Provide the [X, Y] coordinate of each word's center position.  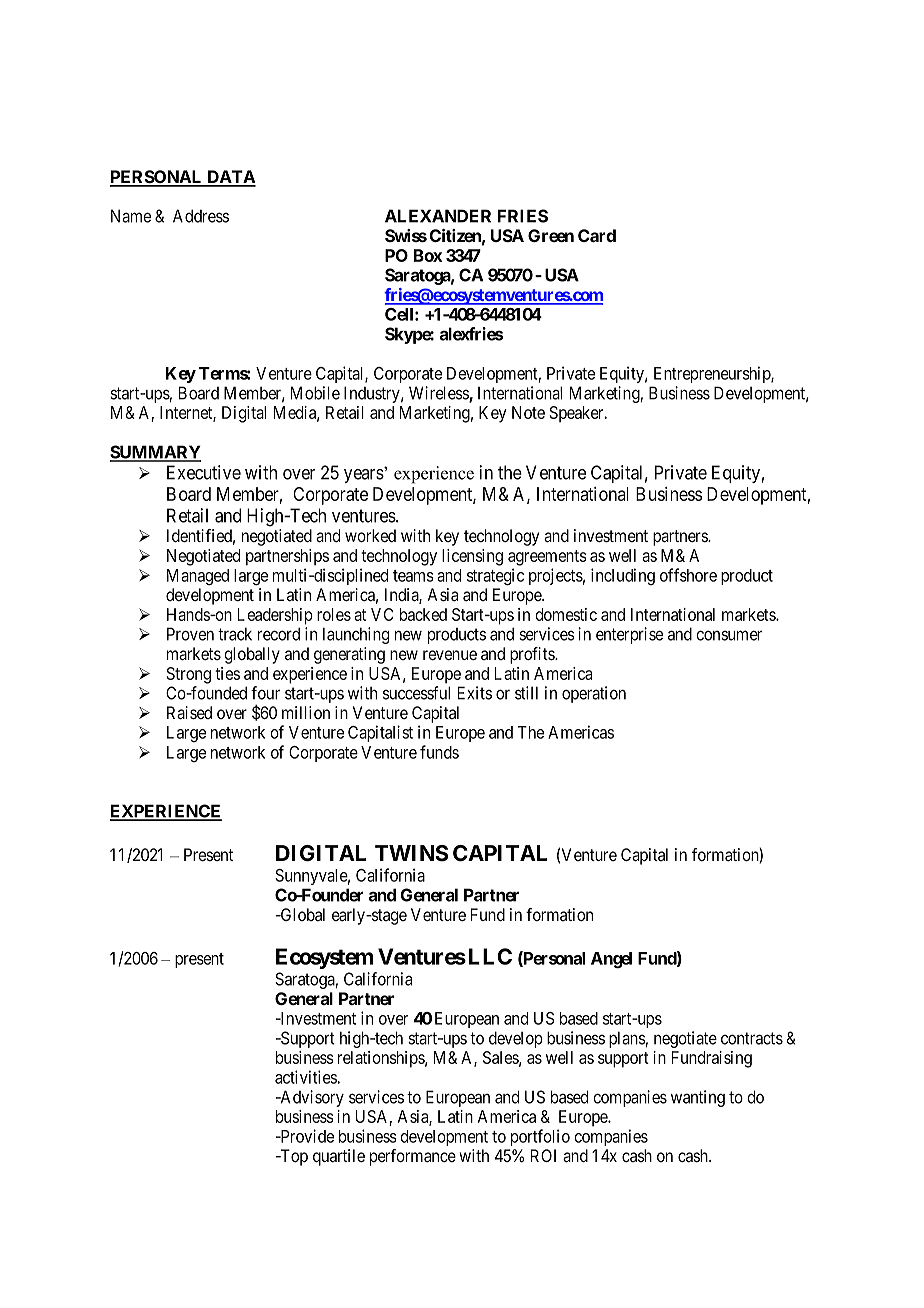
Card [597, 235]
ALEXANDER [438, 216]
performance [413, 1157]
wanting [698, 1098]
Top [293, 1157]
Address [201, 216]
